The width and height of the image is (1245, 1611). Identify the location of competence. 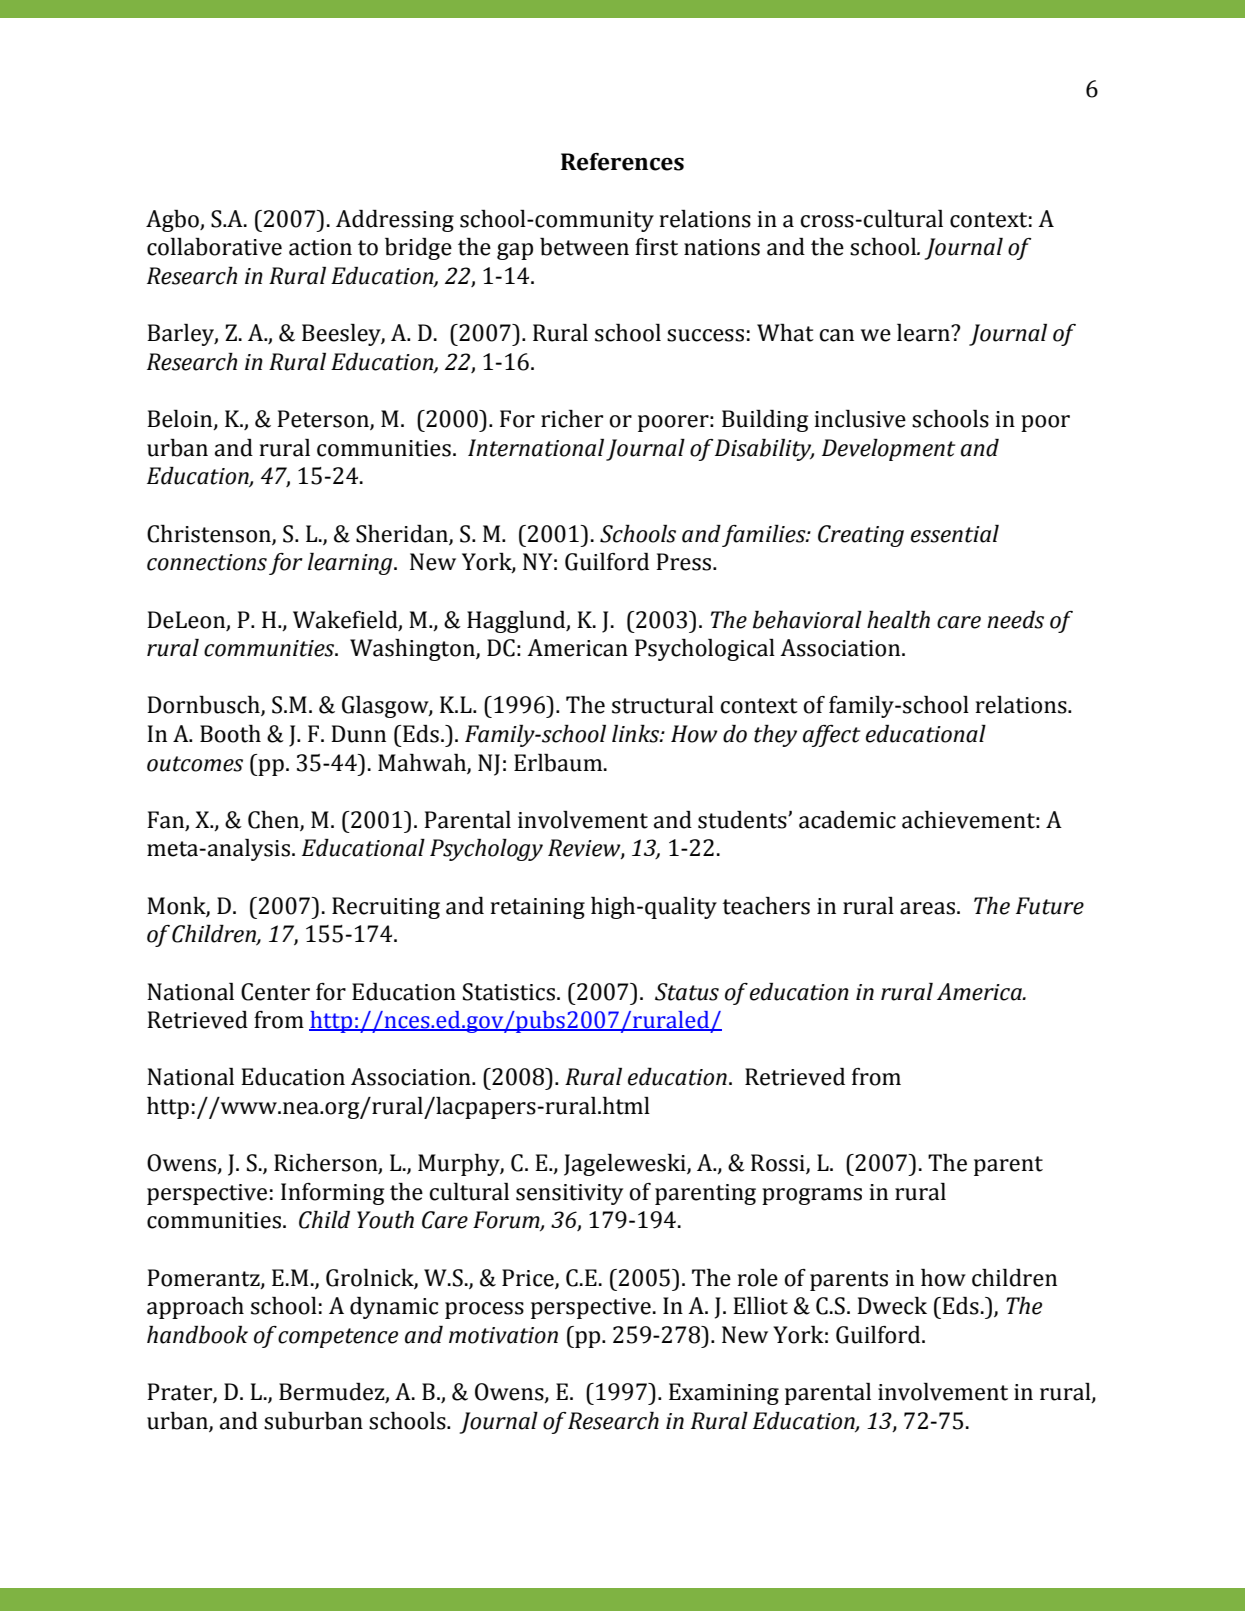
(338, 1338).
